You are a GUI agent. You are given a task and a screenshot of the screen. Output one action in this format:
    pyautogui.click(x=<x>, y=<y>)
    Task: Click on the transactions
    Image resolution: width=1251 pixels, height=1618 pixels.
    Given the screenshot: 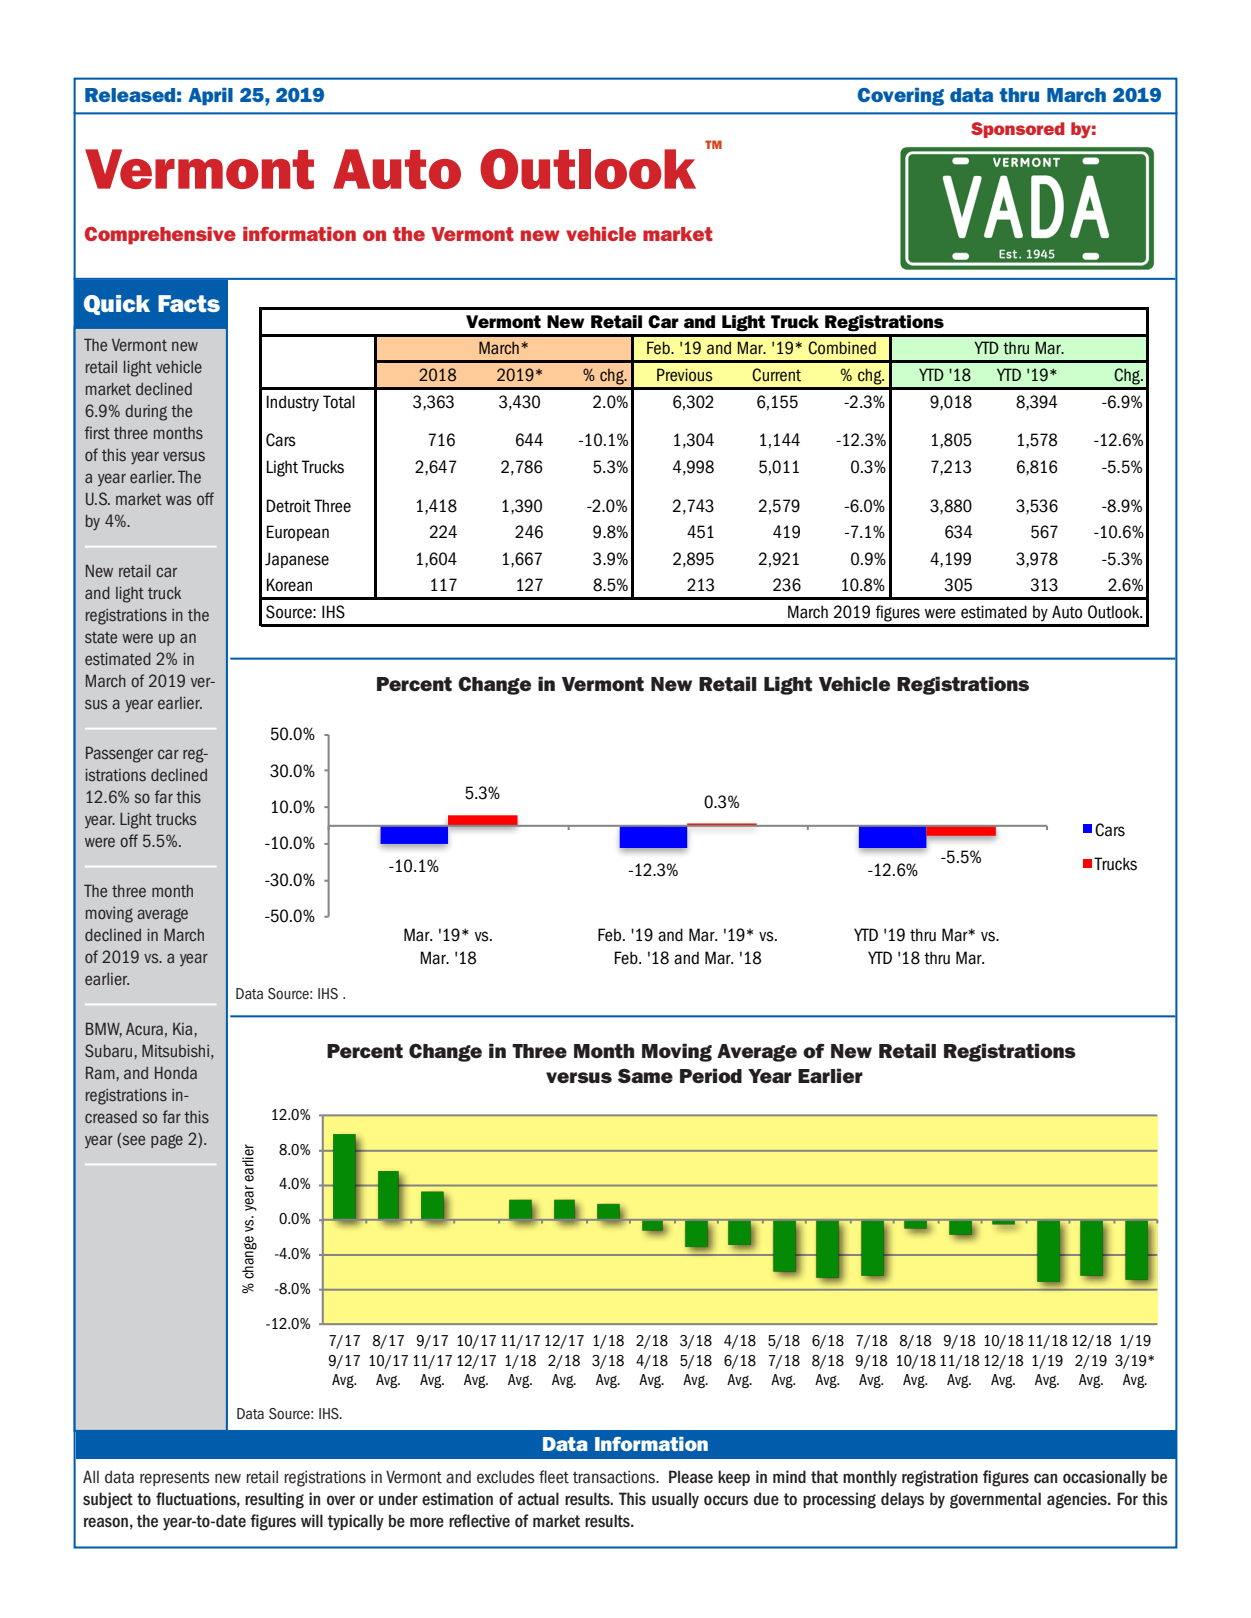 What is the action you would take?
    pyautogui.click(x=615, y=1477)
